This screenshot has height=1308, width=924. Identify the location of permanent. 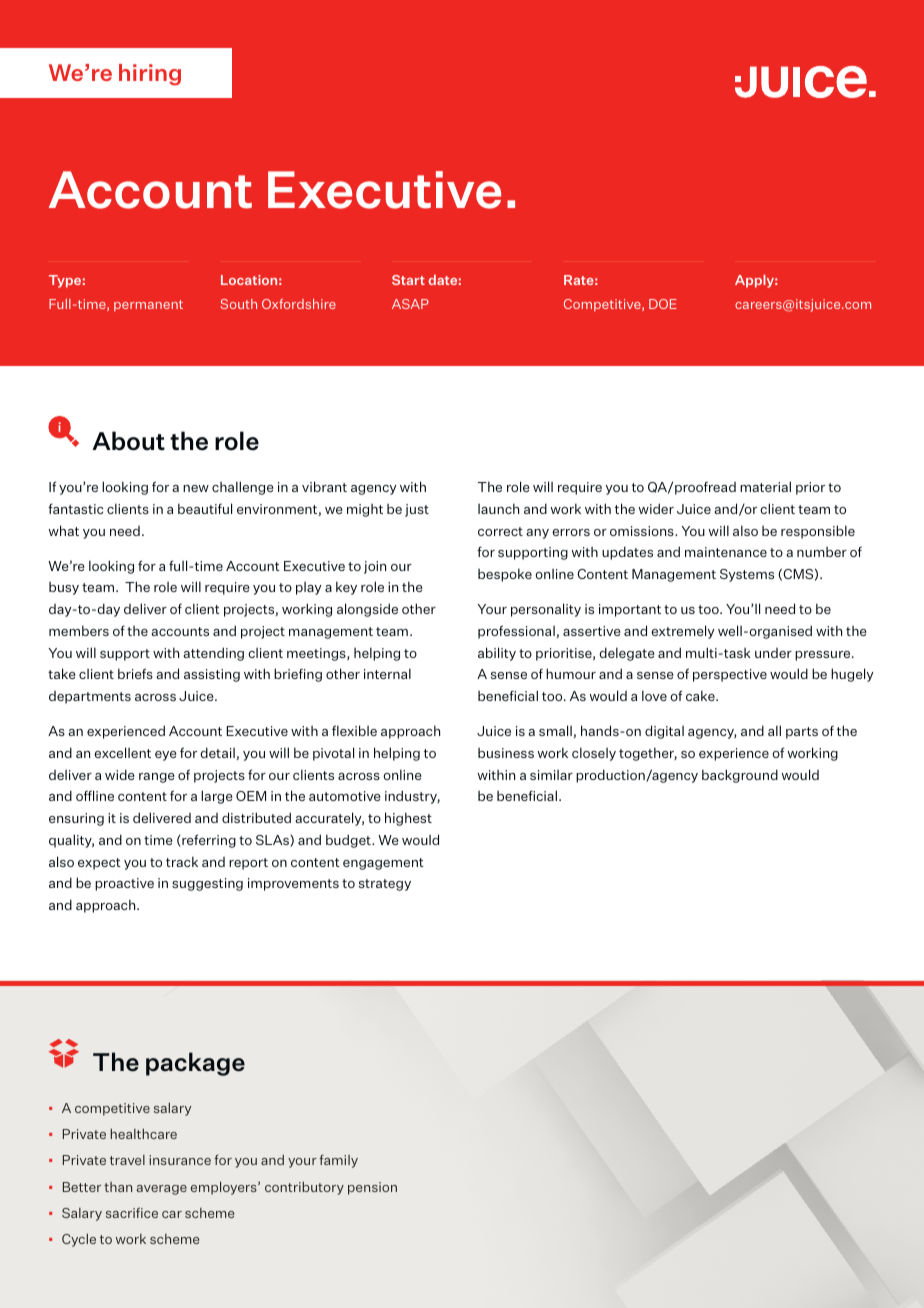
(148, 306).
